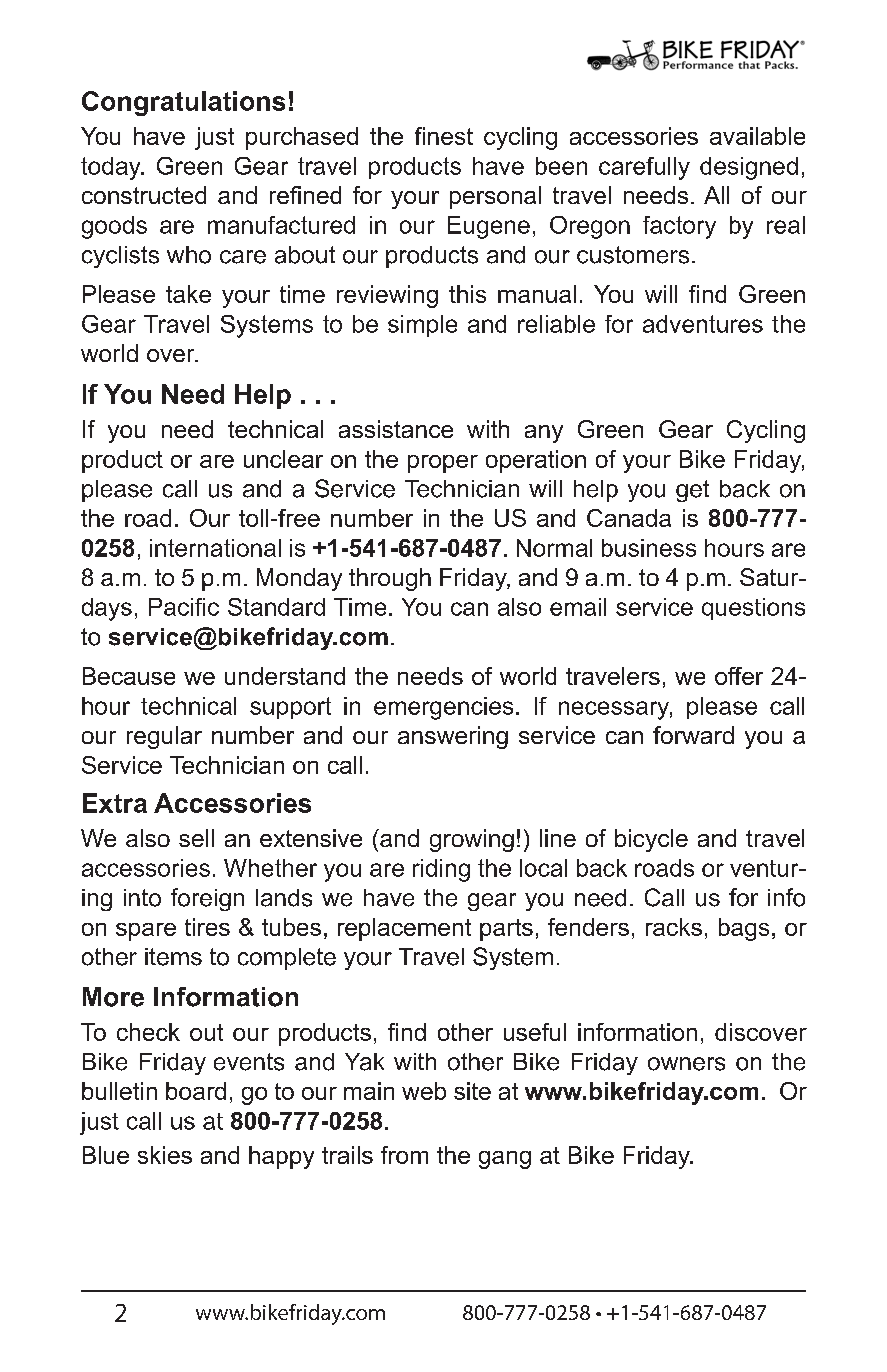 This page has width=887, height=1372. Describe the element at coordinates (207, 899) in the page. I see `foreign` at that location.
